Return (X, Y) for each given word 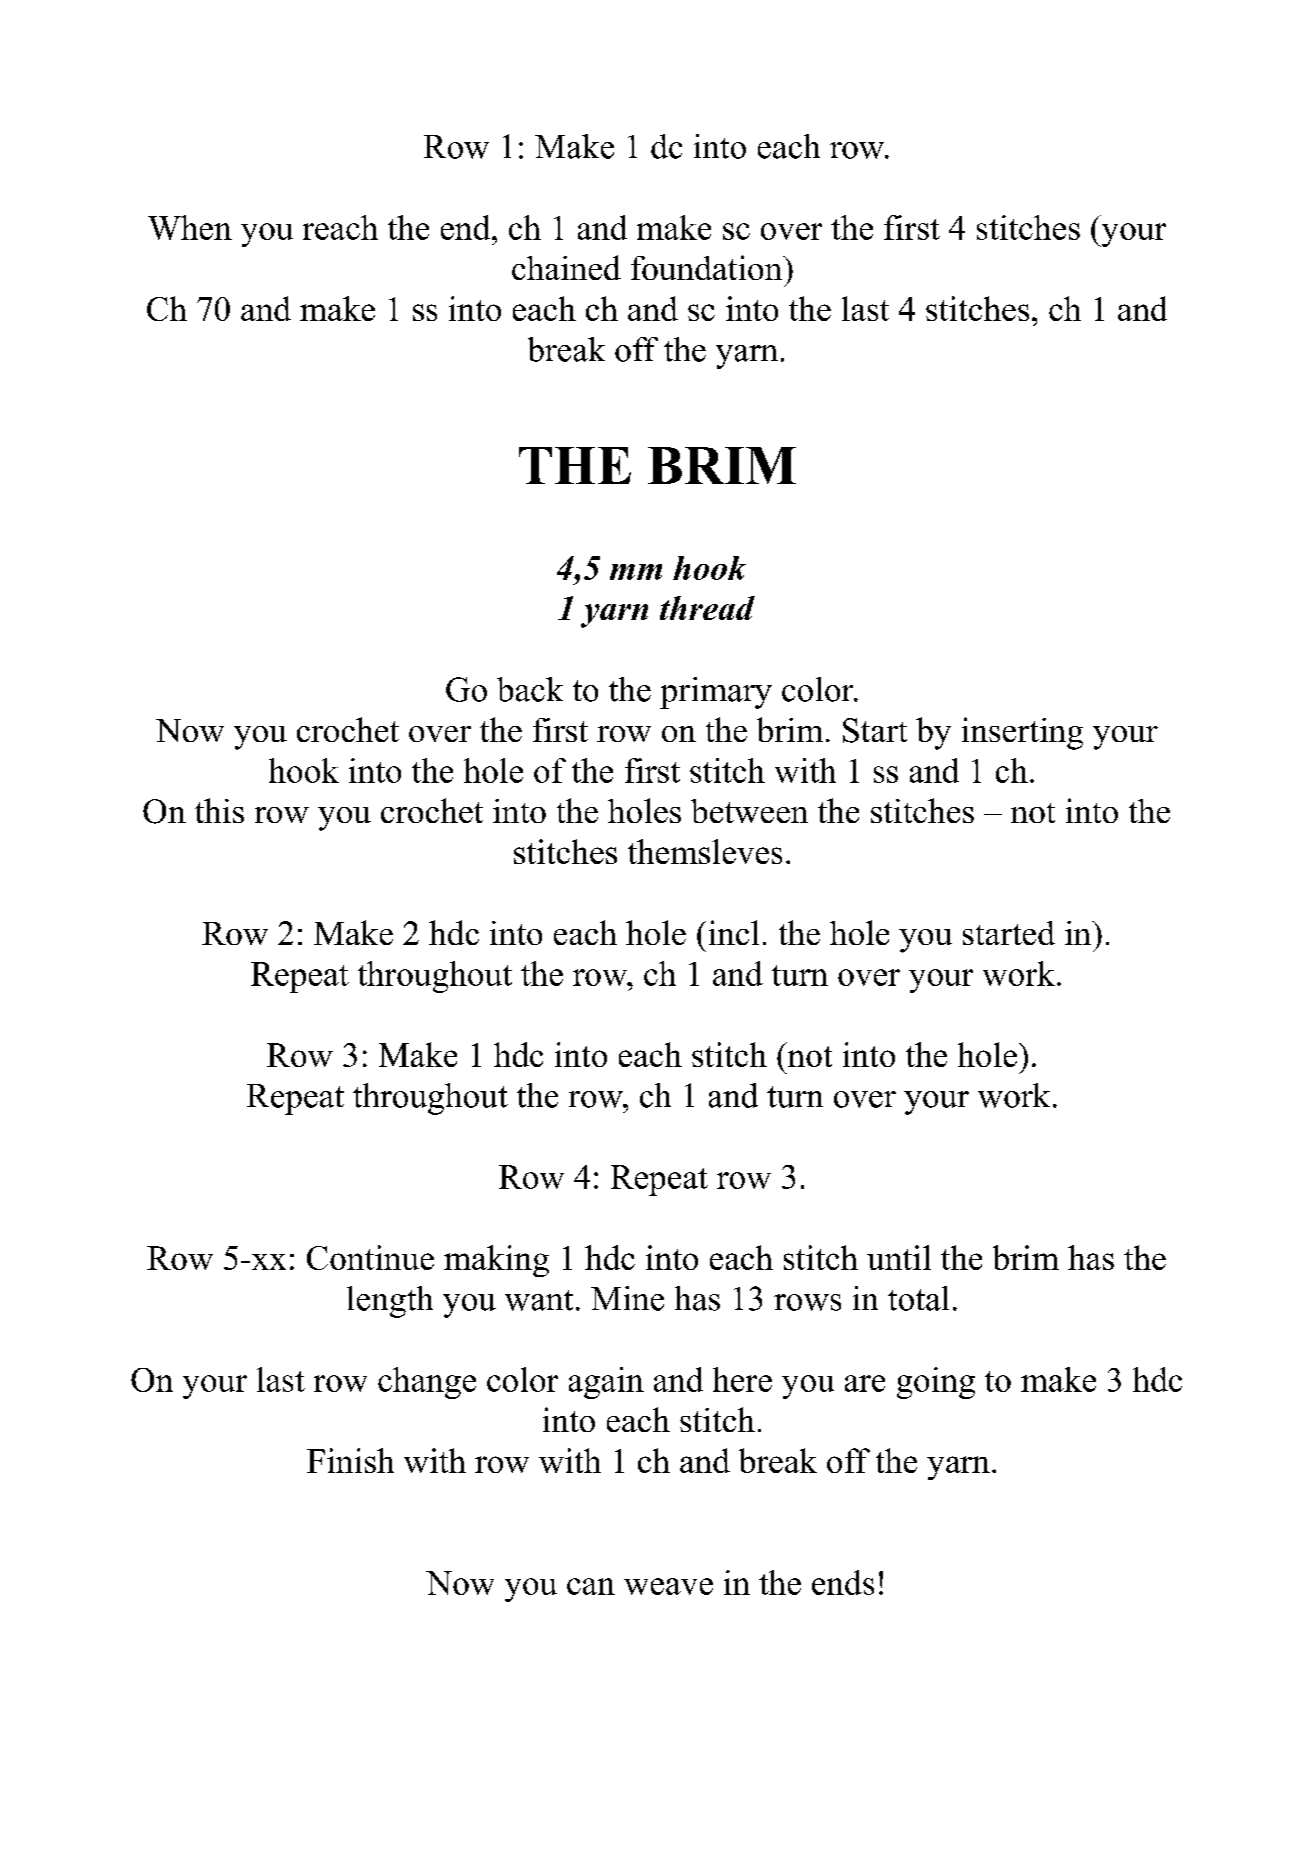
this (219, 810)
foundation (708, 267)
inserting (1022, 733)
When (190, 227)
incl (734, 932)
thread (707, 608)
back (530, 689)
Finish (350, 1460)
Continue (370, 1257)
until (899, 1257)
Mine (627, 1298)
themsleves (705, 851)
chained (566, 267)
